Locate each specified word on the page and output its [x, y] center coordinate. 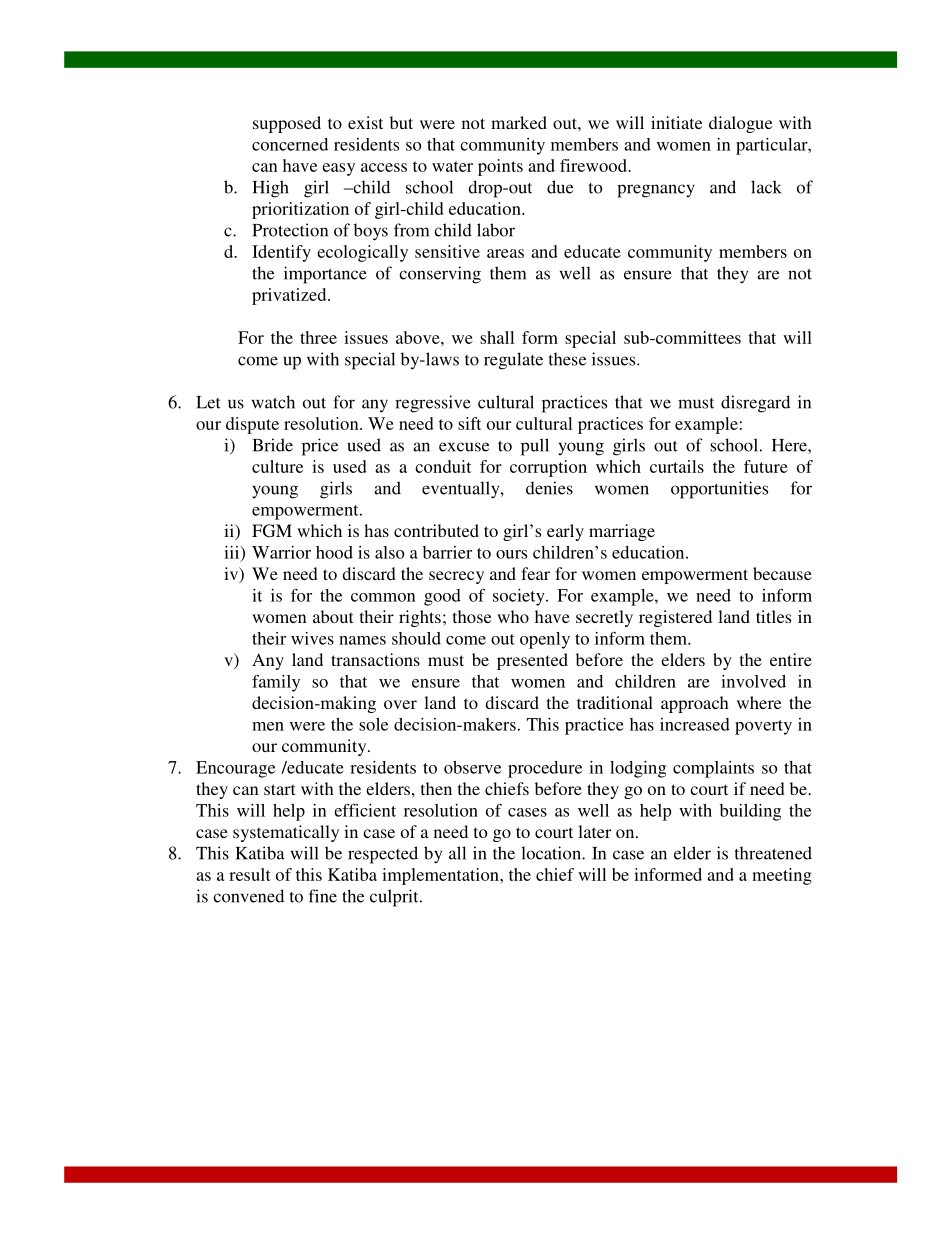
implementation [441, 876]
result [250, 874]
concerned [290, 144]
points [500, 167]
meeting [782, 876]
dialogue [740, 124]
